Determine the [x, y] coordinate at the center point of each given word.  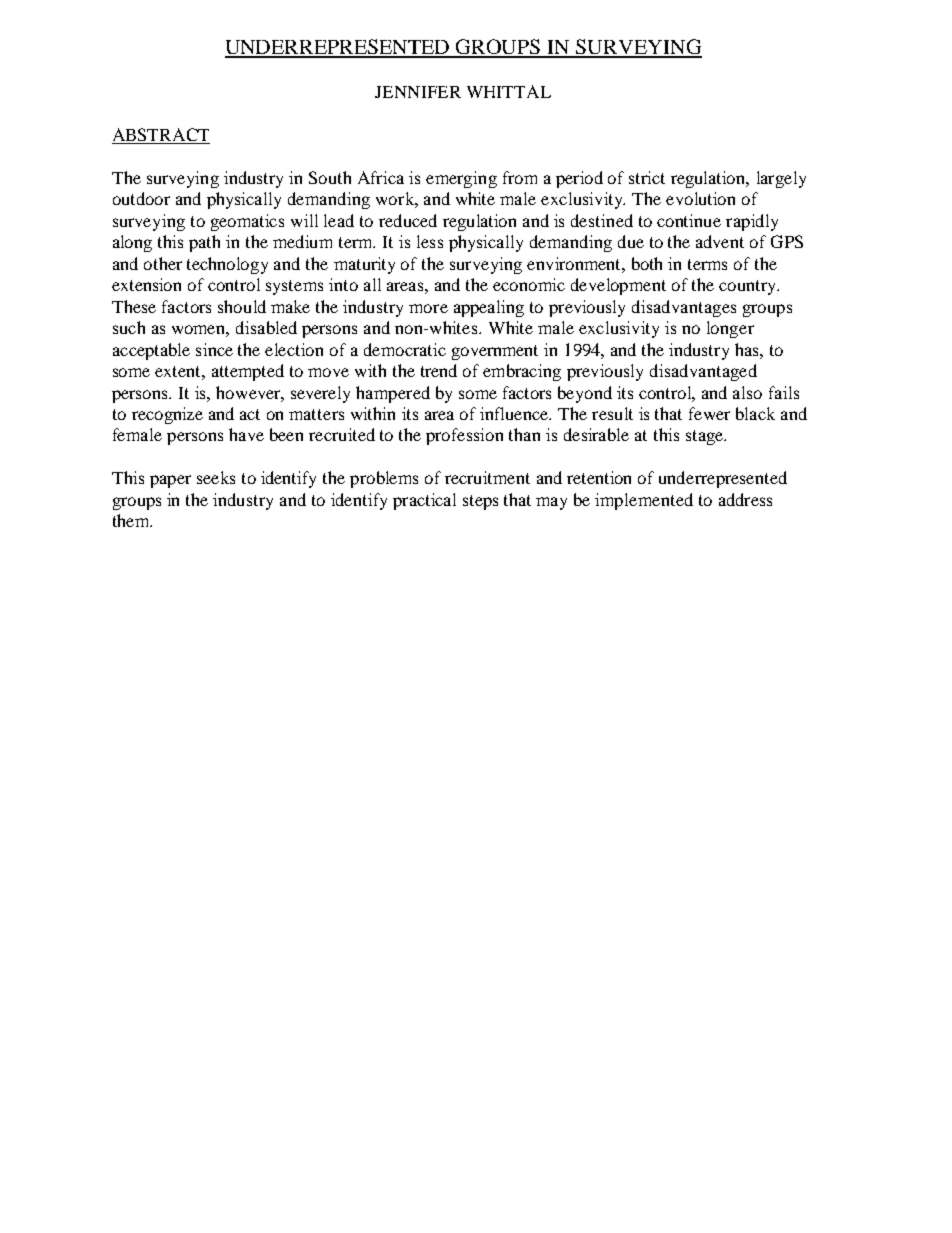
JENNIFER [418, 92]
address [745, 499]
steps [480, 502]
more [428, 308]
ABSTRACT [161, 136]
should [242, 306]
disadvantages [684, 308]
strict [647, 177]
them [132, 520]
